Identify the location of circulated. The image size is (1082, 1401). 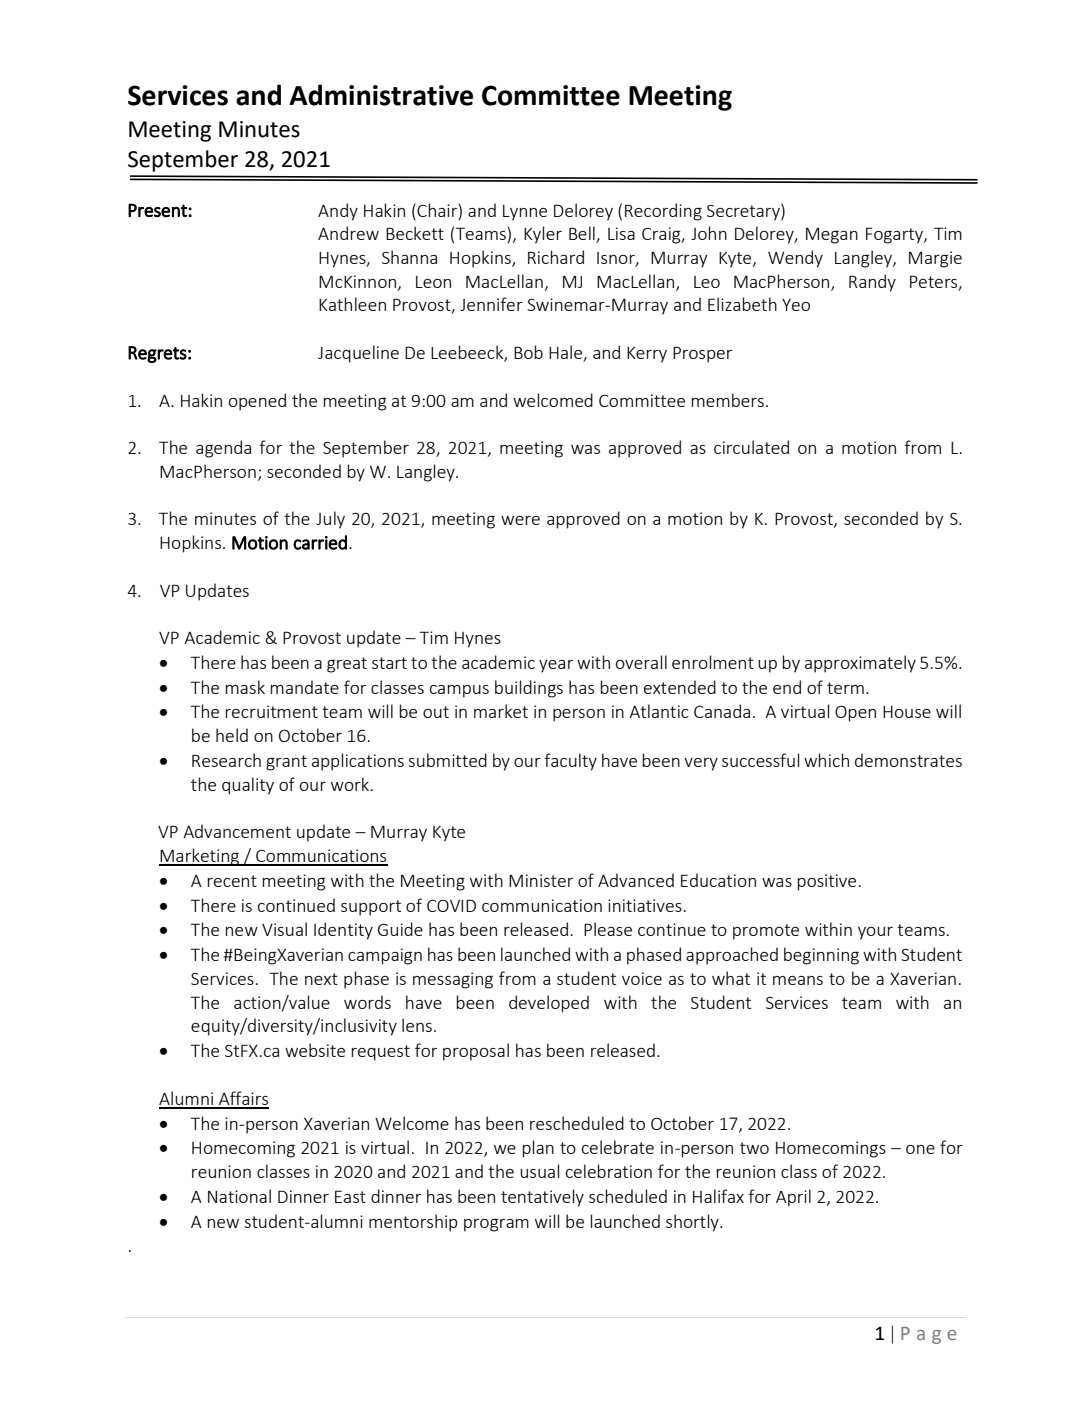
(751, 447).
